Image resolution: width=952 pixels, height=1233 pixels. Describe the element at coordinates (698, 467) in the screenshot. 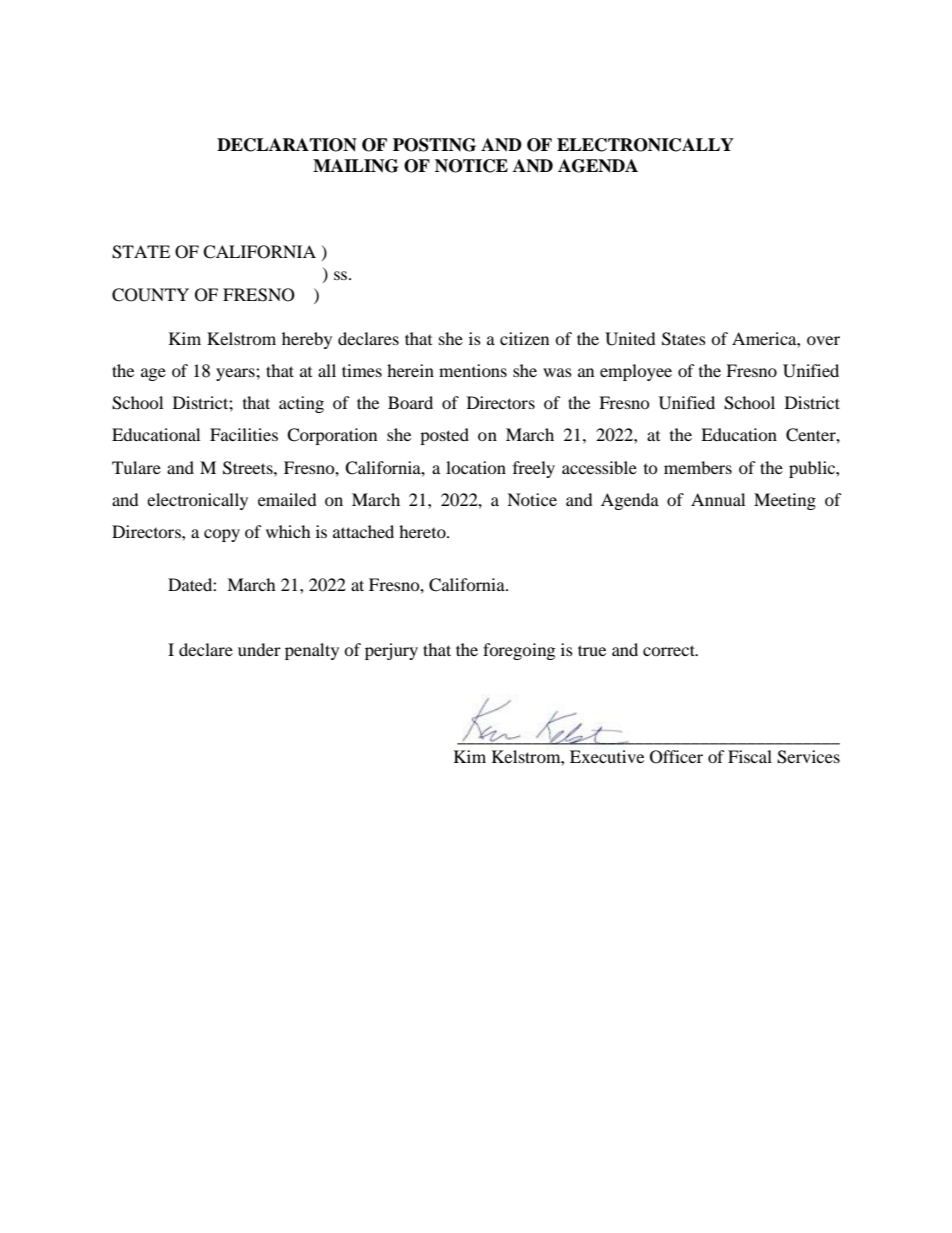

I see `members` at that location.
